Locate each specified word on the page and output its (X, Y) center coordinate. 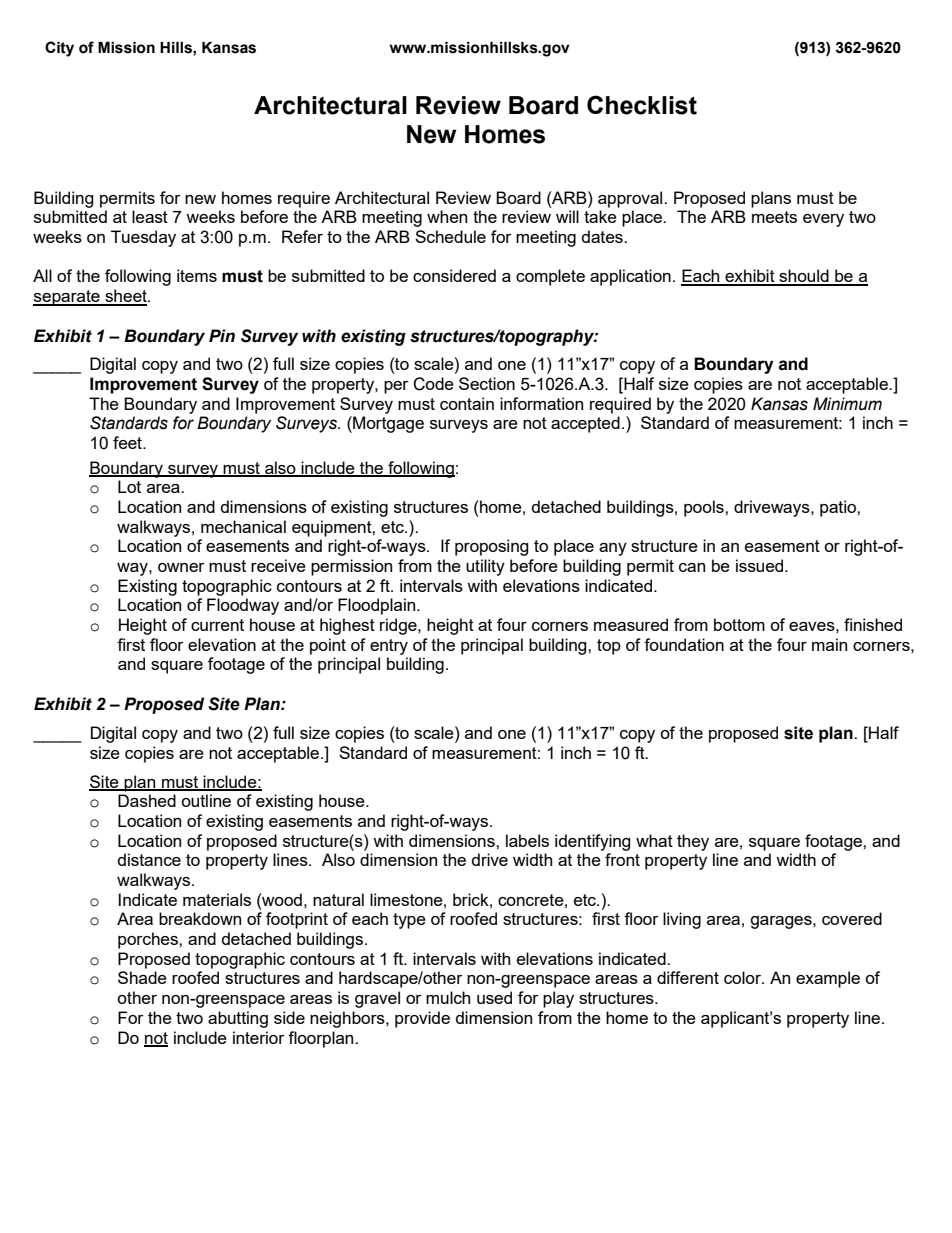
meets (774, 217)
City (59, 49)
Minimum (847, 404)
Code (433, 384)
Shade (142, 977)
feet (128, 442)
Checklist (642, 105)
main (829, 644)
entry (389, 647)
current (217, 625)
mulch (448, 997)
